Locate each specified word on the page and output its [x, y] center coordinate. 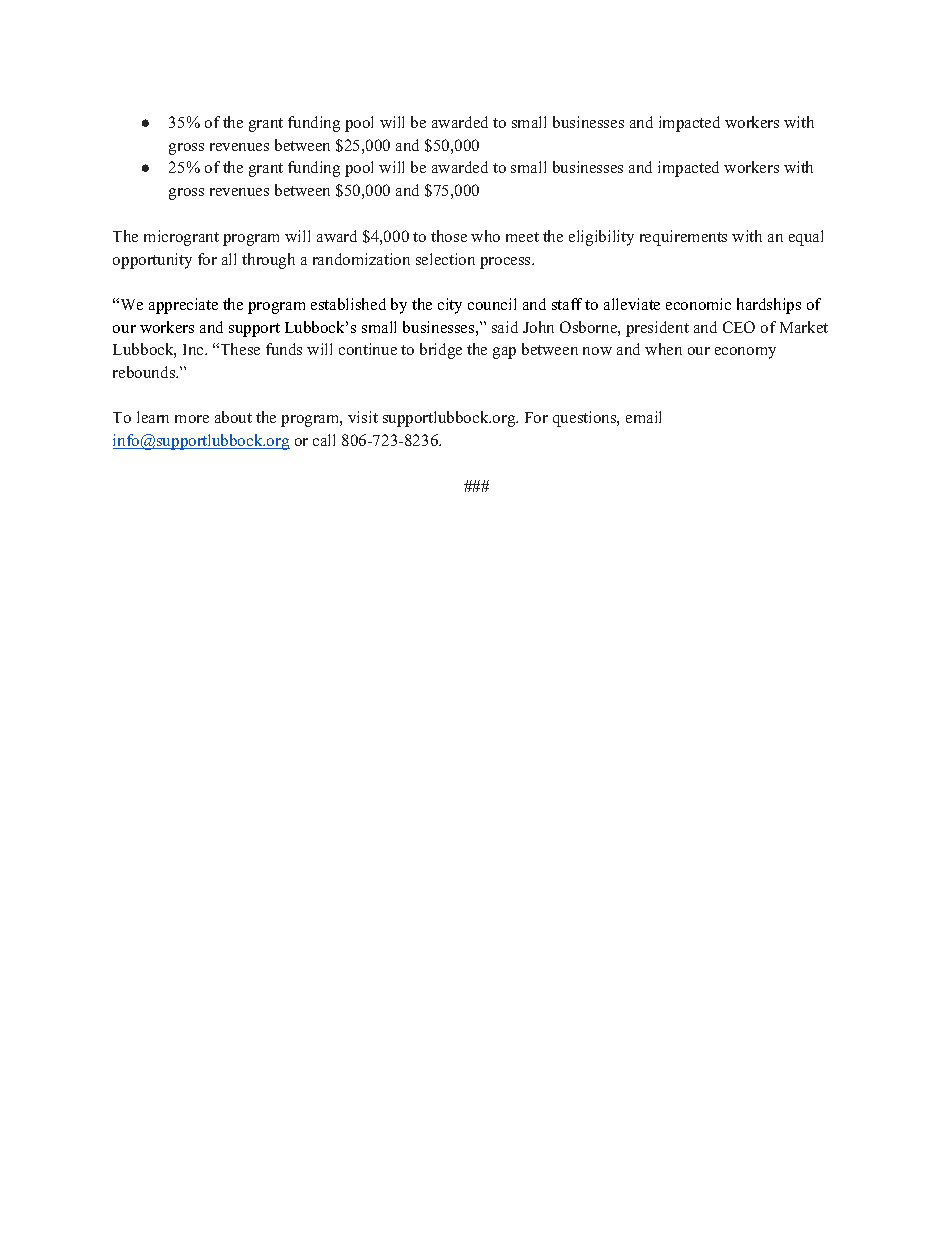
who [485, 236]
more [192, 419]
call [324, 440]
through [268, 261]
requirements [683, 238]
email [643, 417]
